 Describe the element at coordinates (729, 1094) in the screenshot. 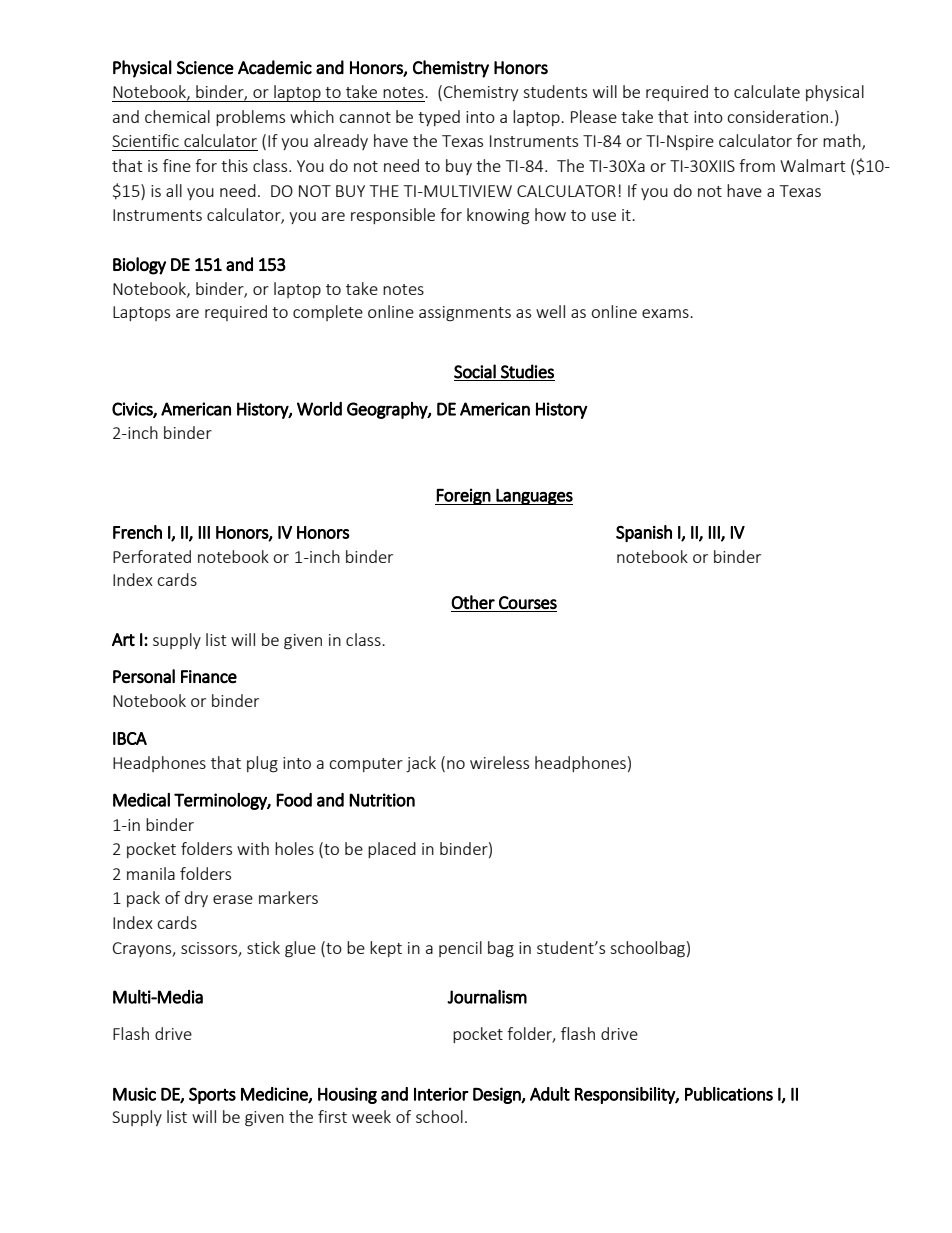

I see `Publications` at that location.
